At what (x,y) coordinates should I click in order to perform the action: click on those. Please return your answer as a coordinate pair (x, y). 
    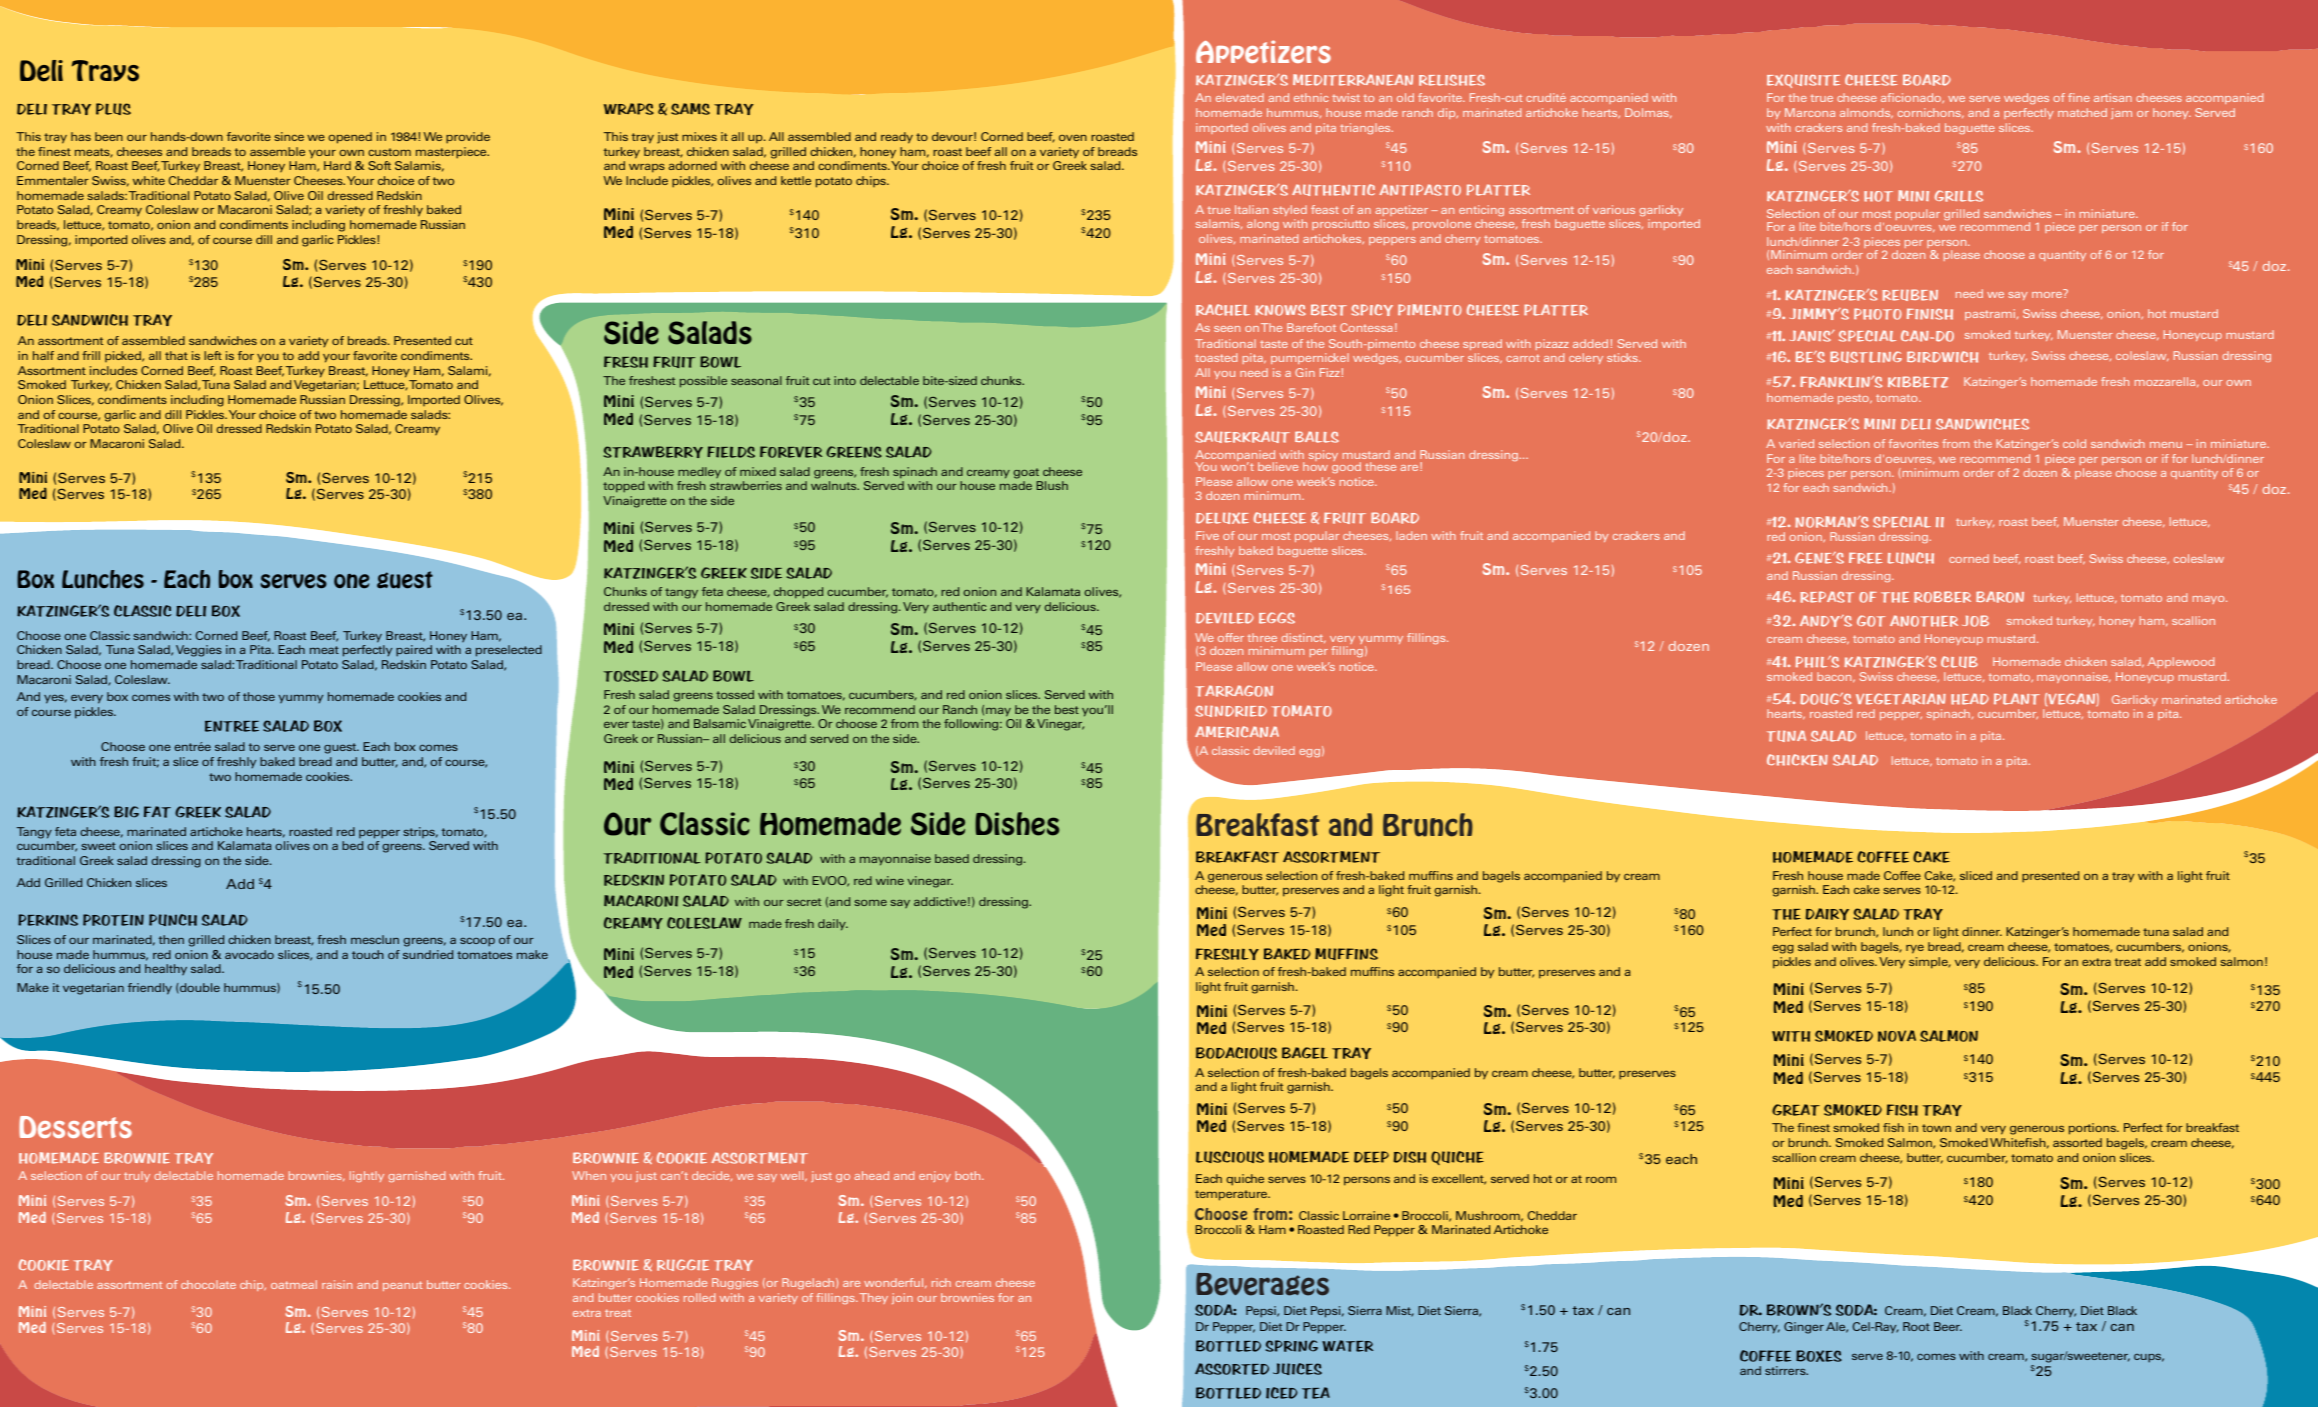
    Looking at the image, I should click on (259, 696).
